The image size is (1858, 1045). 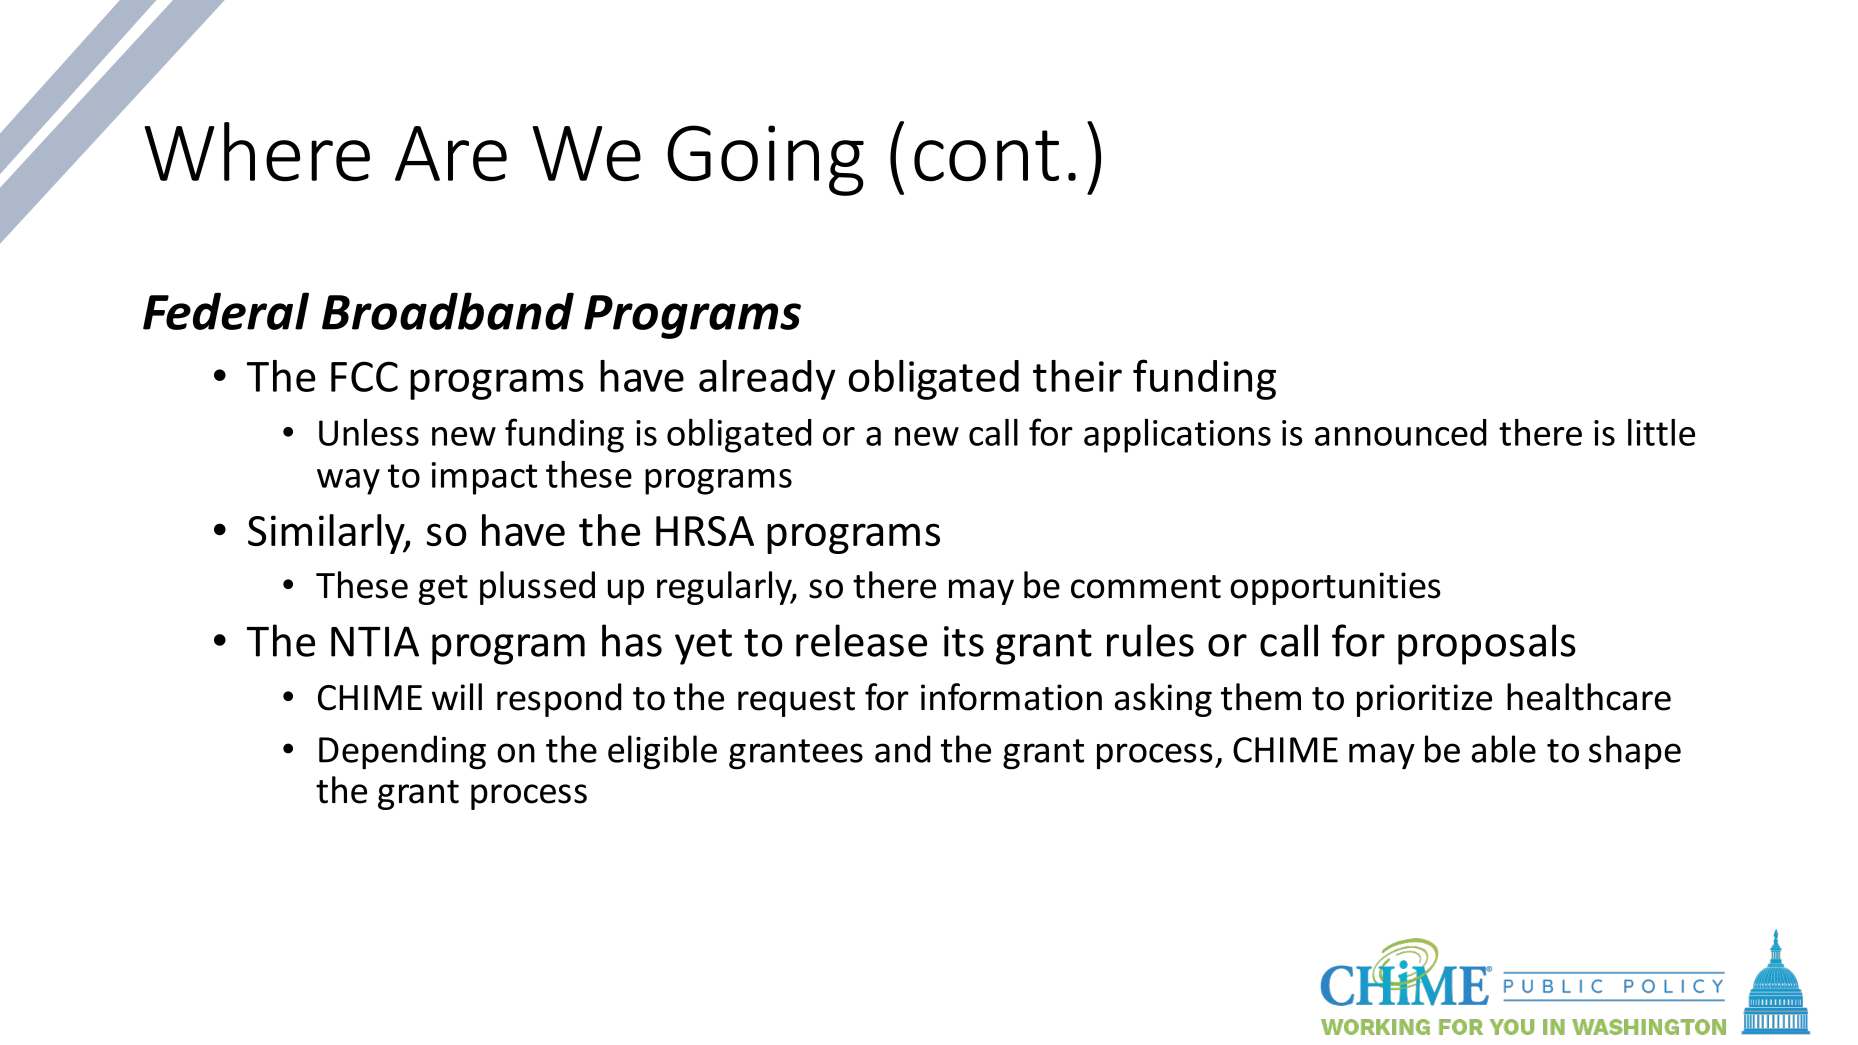 What do you see at coordinates (1011, 697) in the screenshot?
I see `information` at bounding box center [1011, 697].
